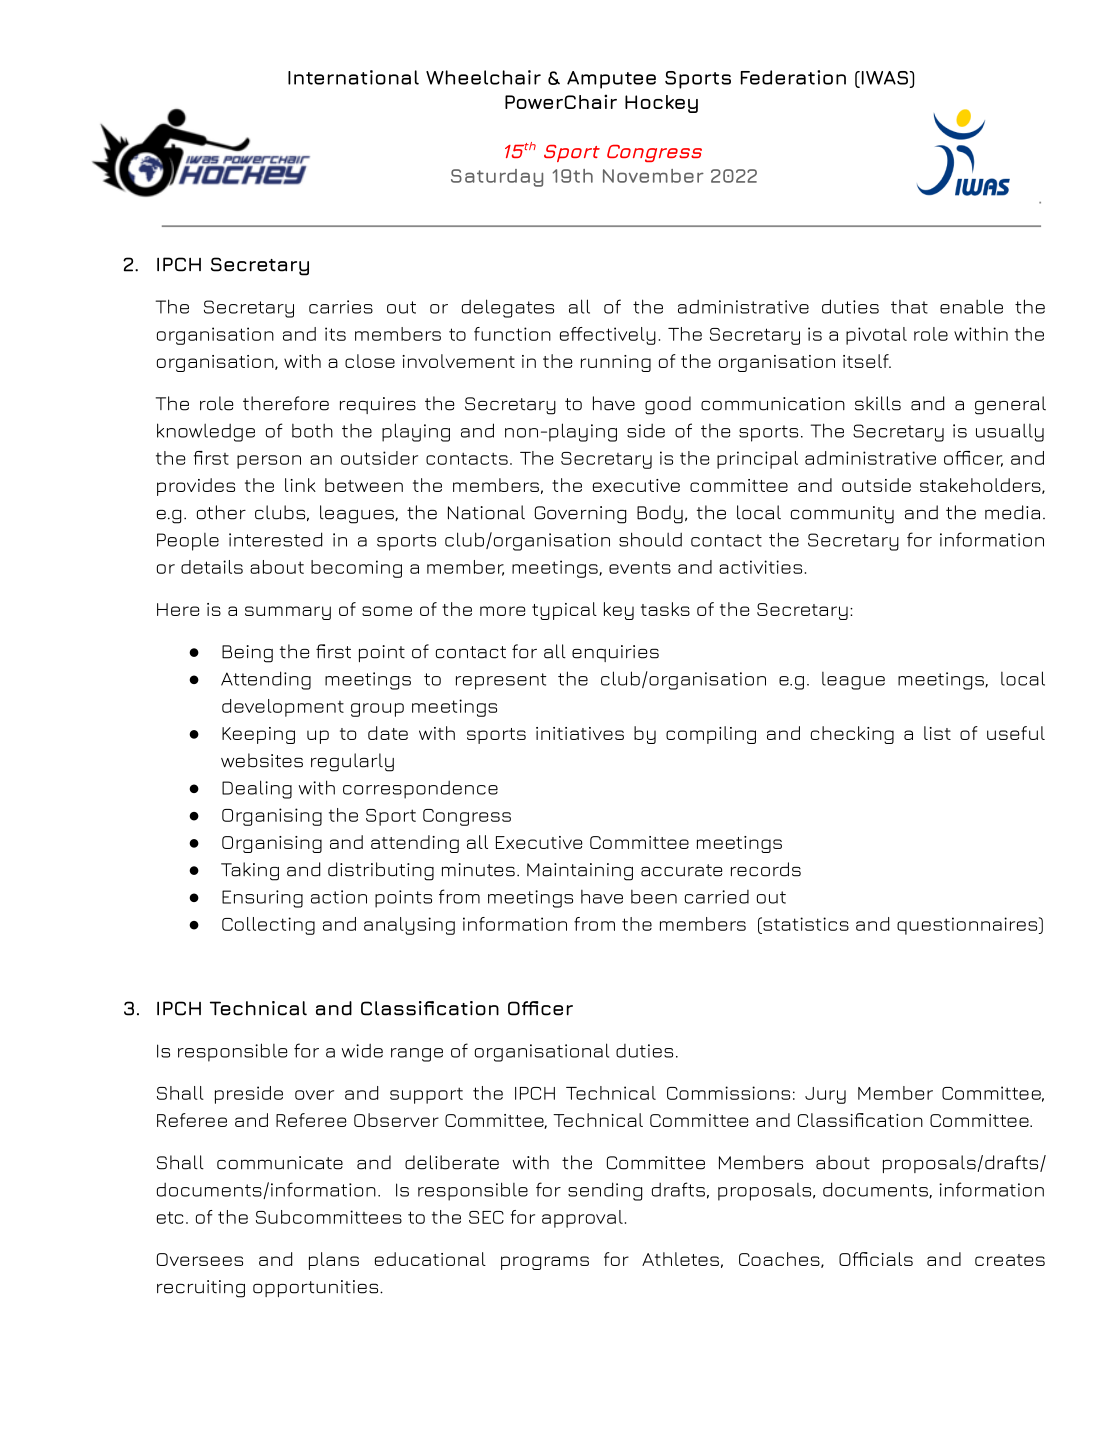 The width and height of the screenshot is (1112, 1439). Describe the element at coordinates (341, 307) in the screenshot. I see `carries` at that location.
